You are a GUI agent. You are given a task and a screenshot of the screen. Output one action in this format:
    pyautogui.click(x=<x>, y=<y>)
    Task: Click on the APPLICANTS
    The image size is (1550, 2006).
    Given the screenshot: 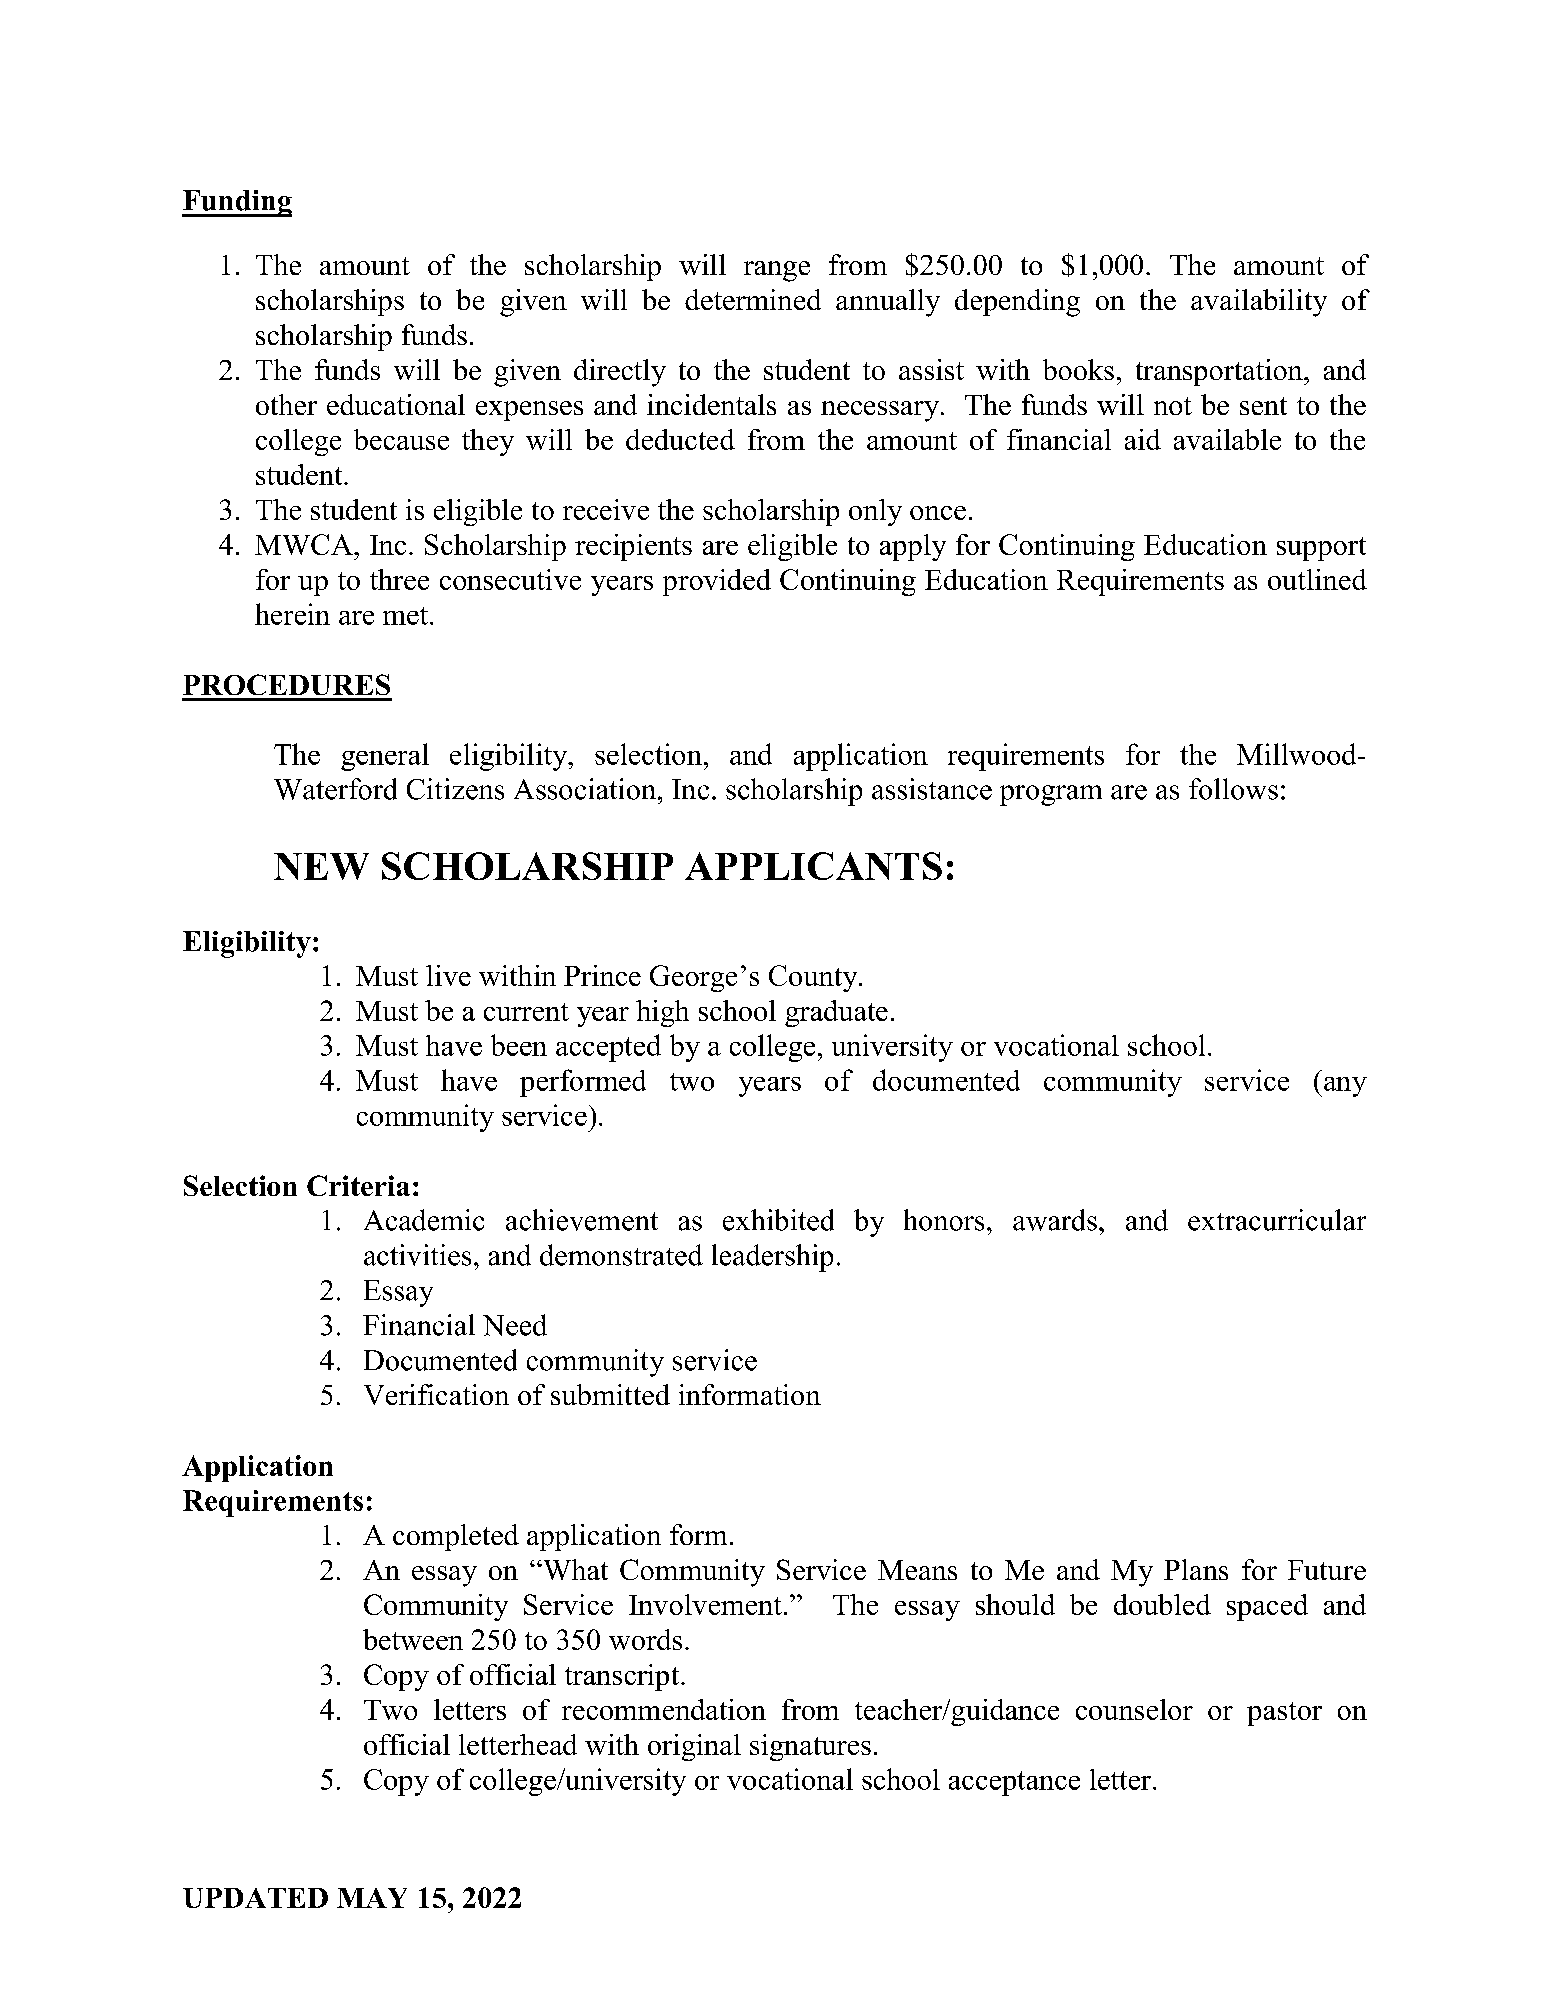 What is the action you would take?
    pyautogui.click(x=813, y=866)
